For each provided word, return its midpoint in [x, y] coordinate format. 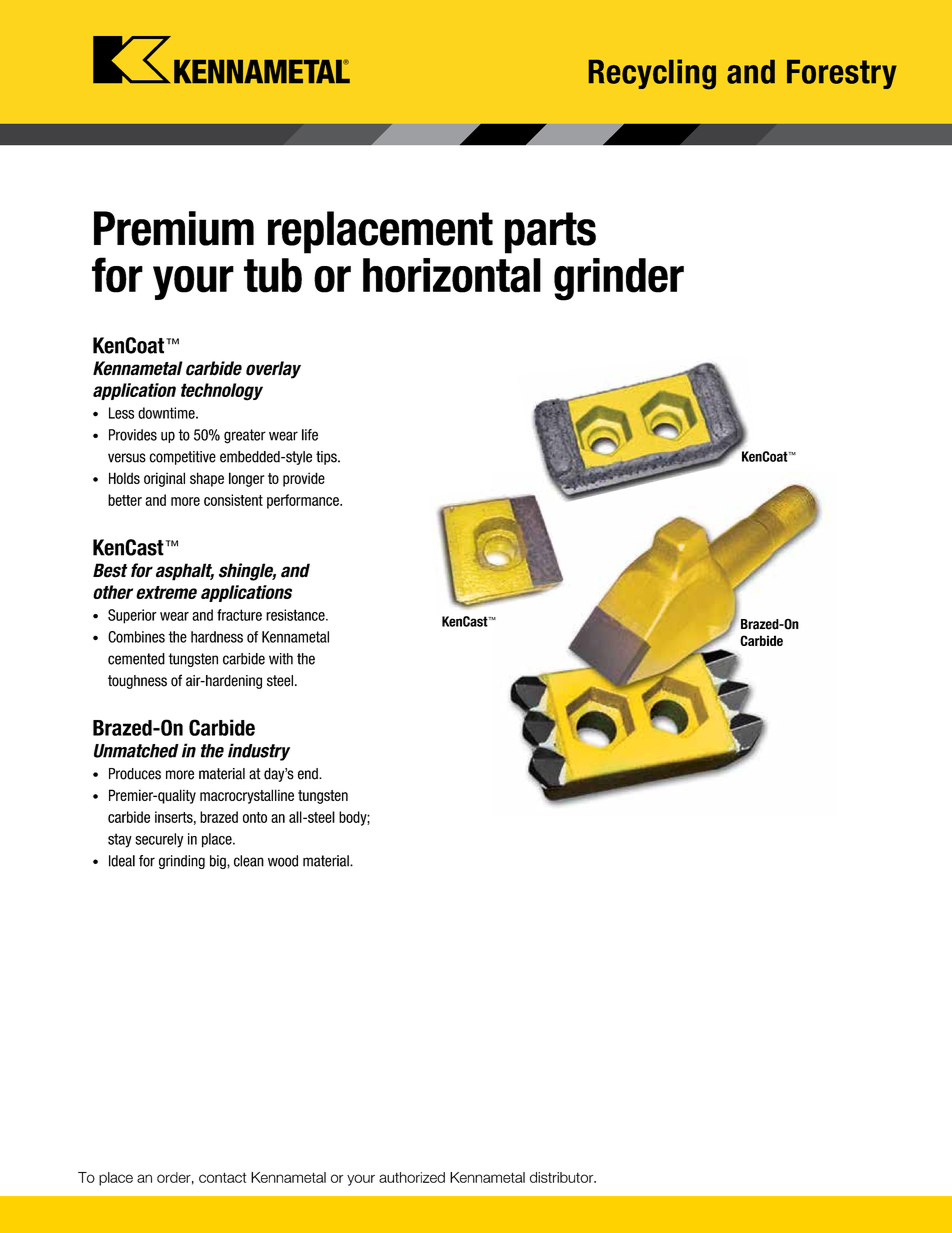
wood [283, 861]
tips [327, 458]
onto [255, 817]
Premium [174, 228]
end [309, 774]
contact [222, 1177]
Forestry [842, 74]
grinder [619, 279]
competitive [183, 458]
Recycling [652, 74]
